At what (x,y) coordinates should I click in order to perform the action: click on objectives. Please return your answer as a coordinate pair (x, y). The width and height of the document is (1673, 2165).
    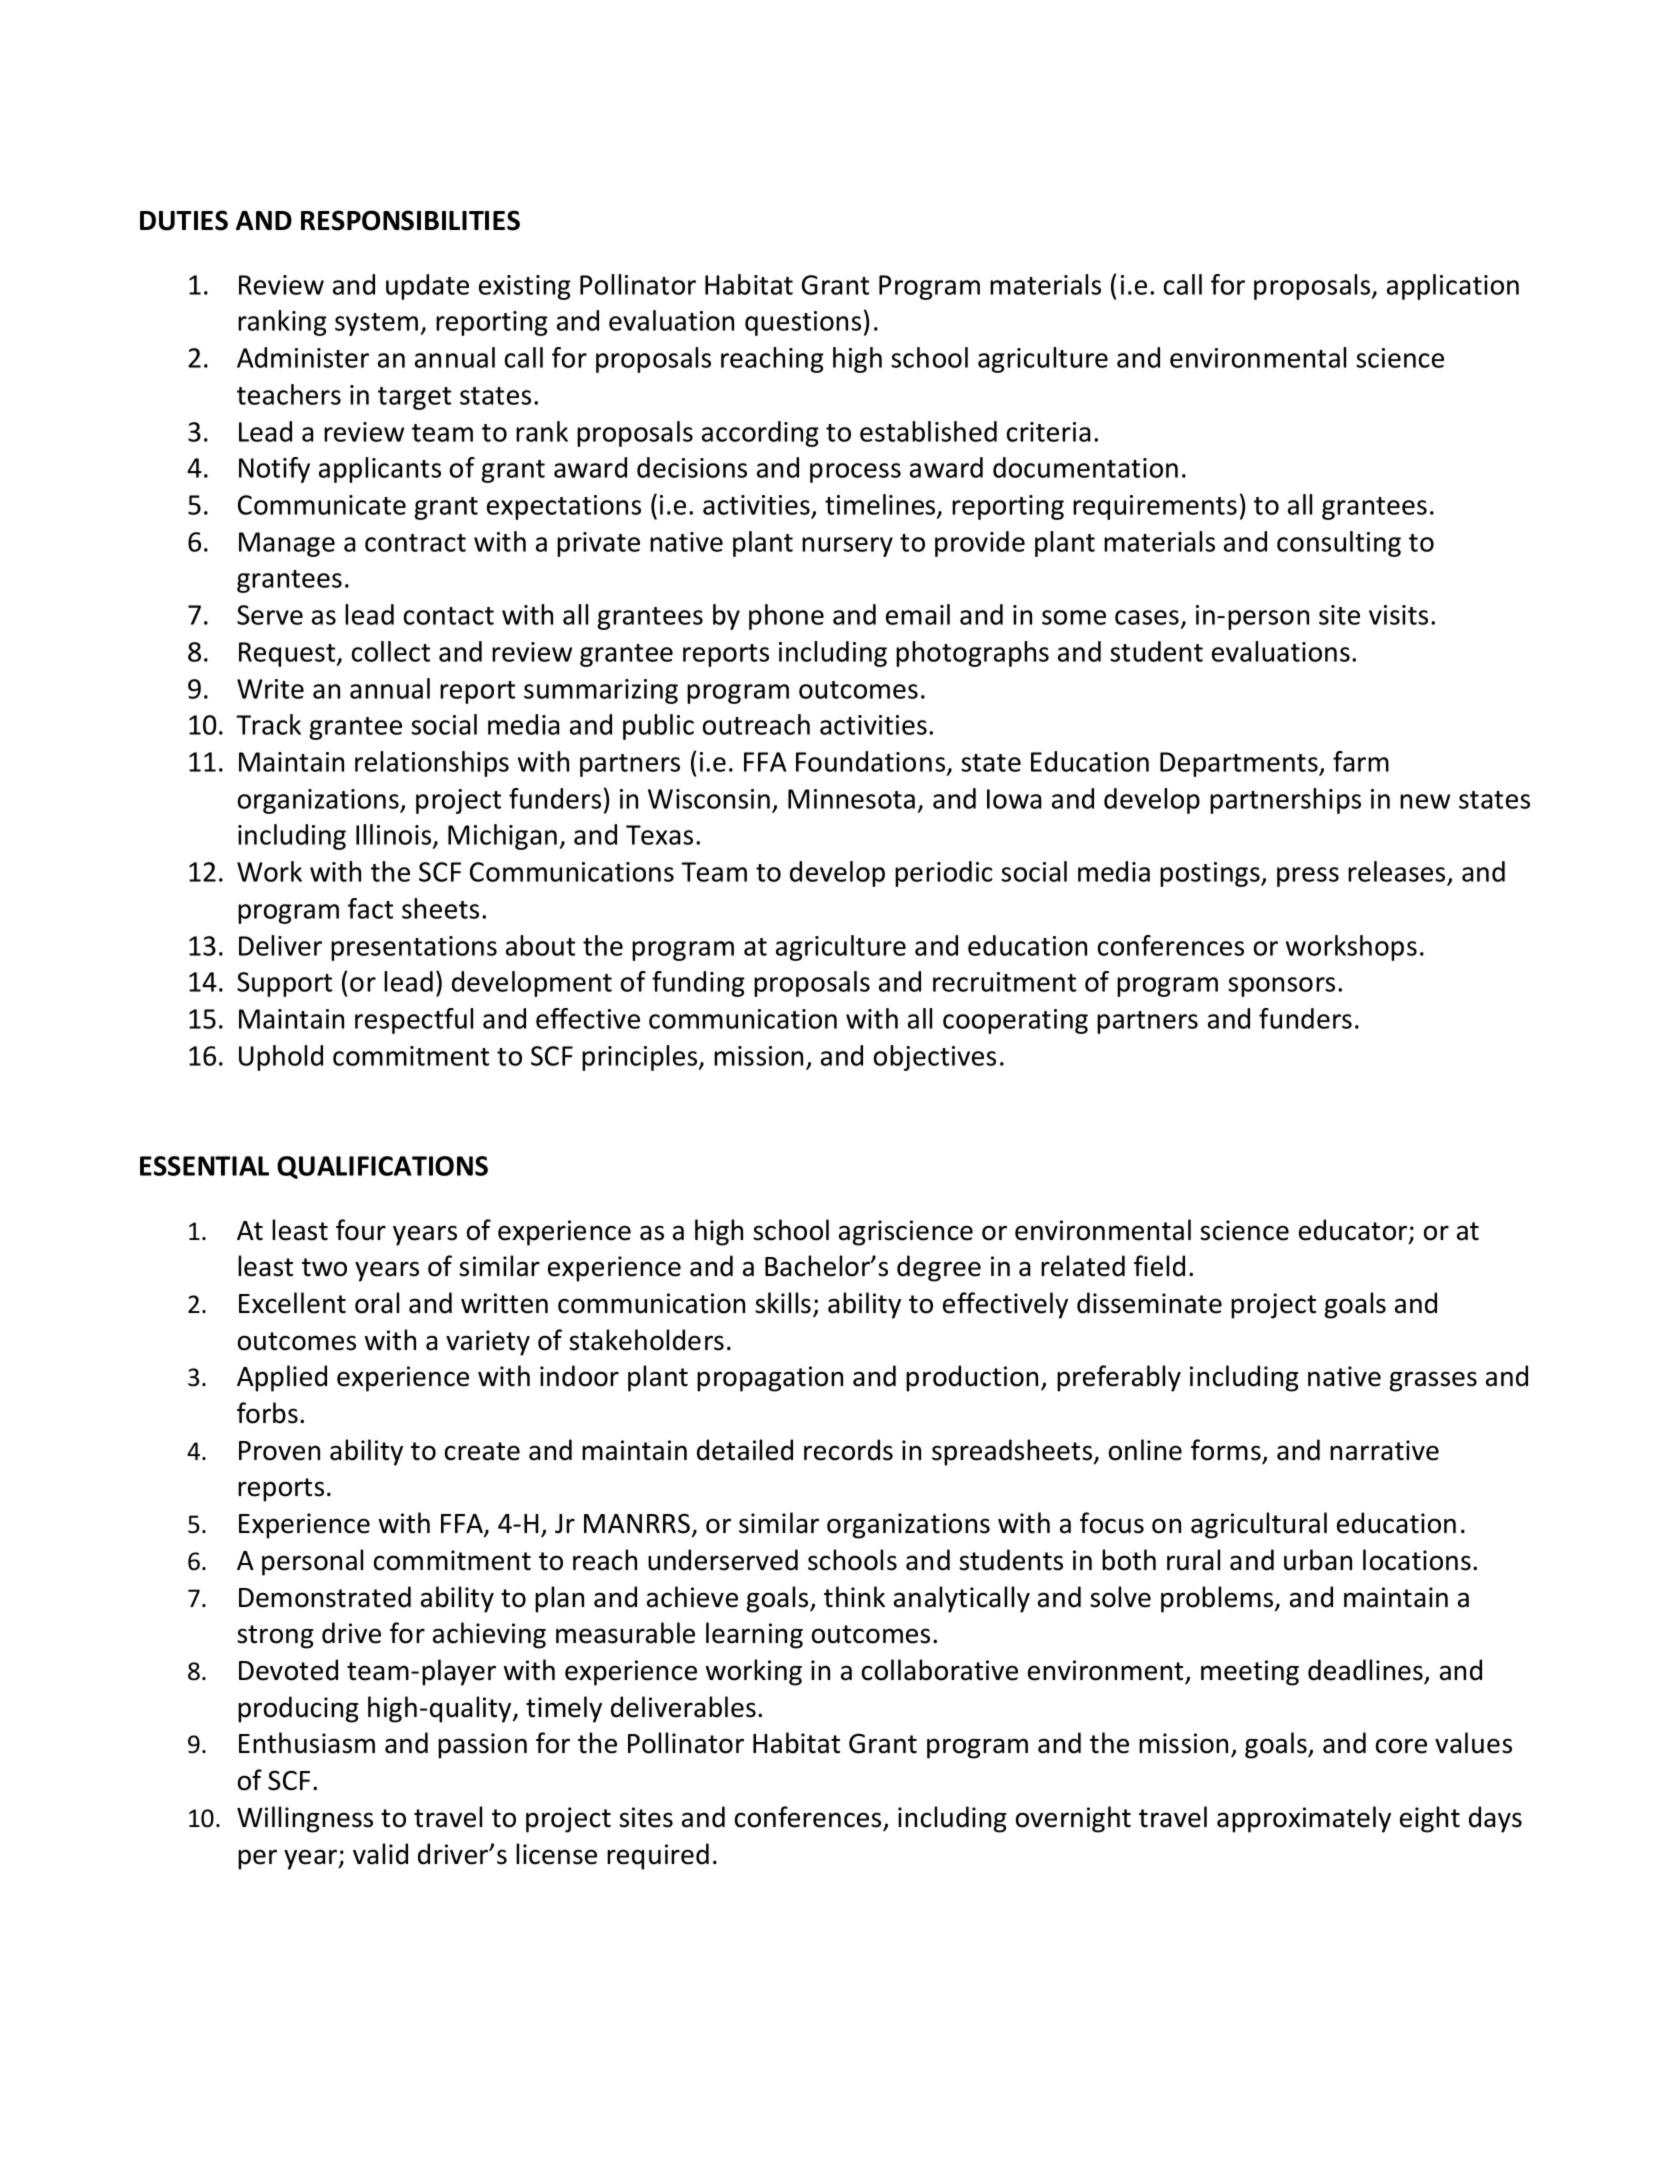
    Looking at the image, I should click on (935, 1058).
